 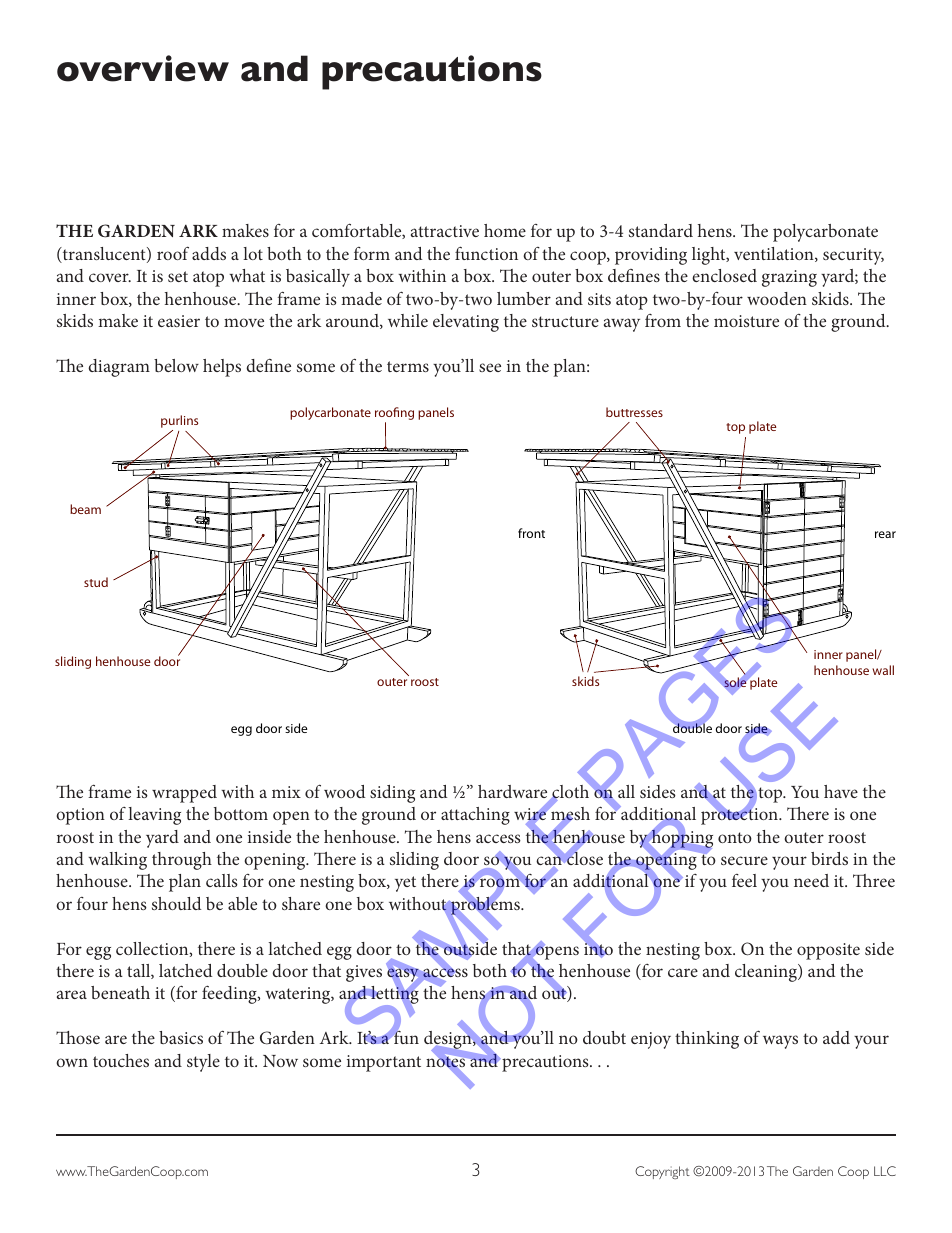 I want to click on need, so click(x=811, y=880).
